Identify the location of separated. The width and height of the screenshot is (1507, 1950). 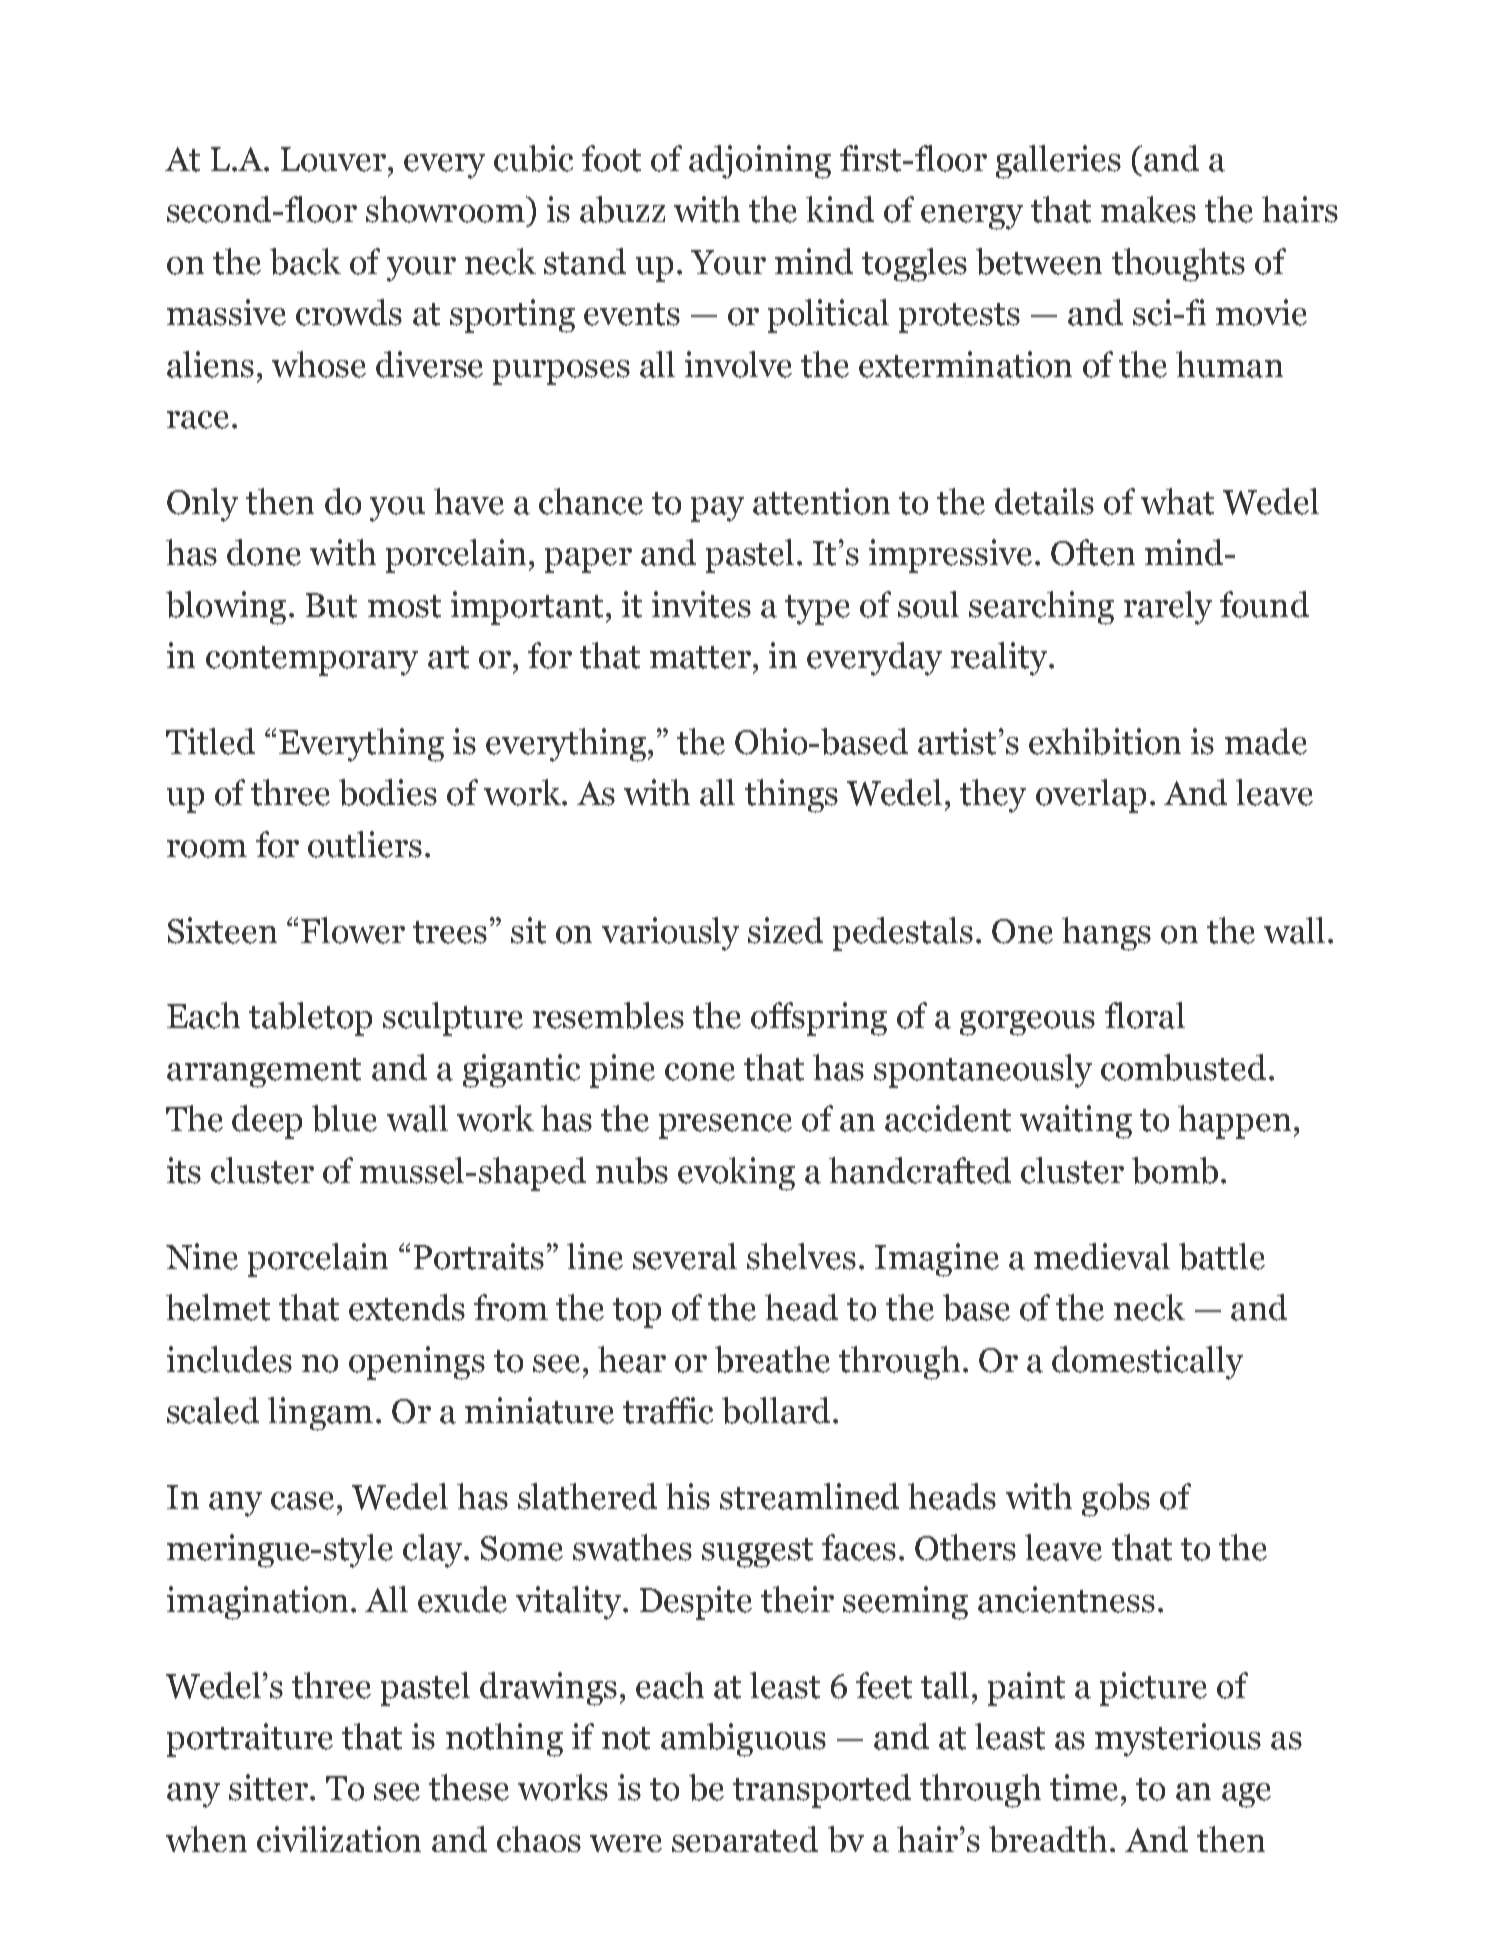
(745, 1839).
